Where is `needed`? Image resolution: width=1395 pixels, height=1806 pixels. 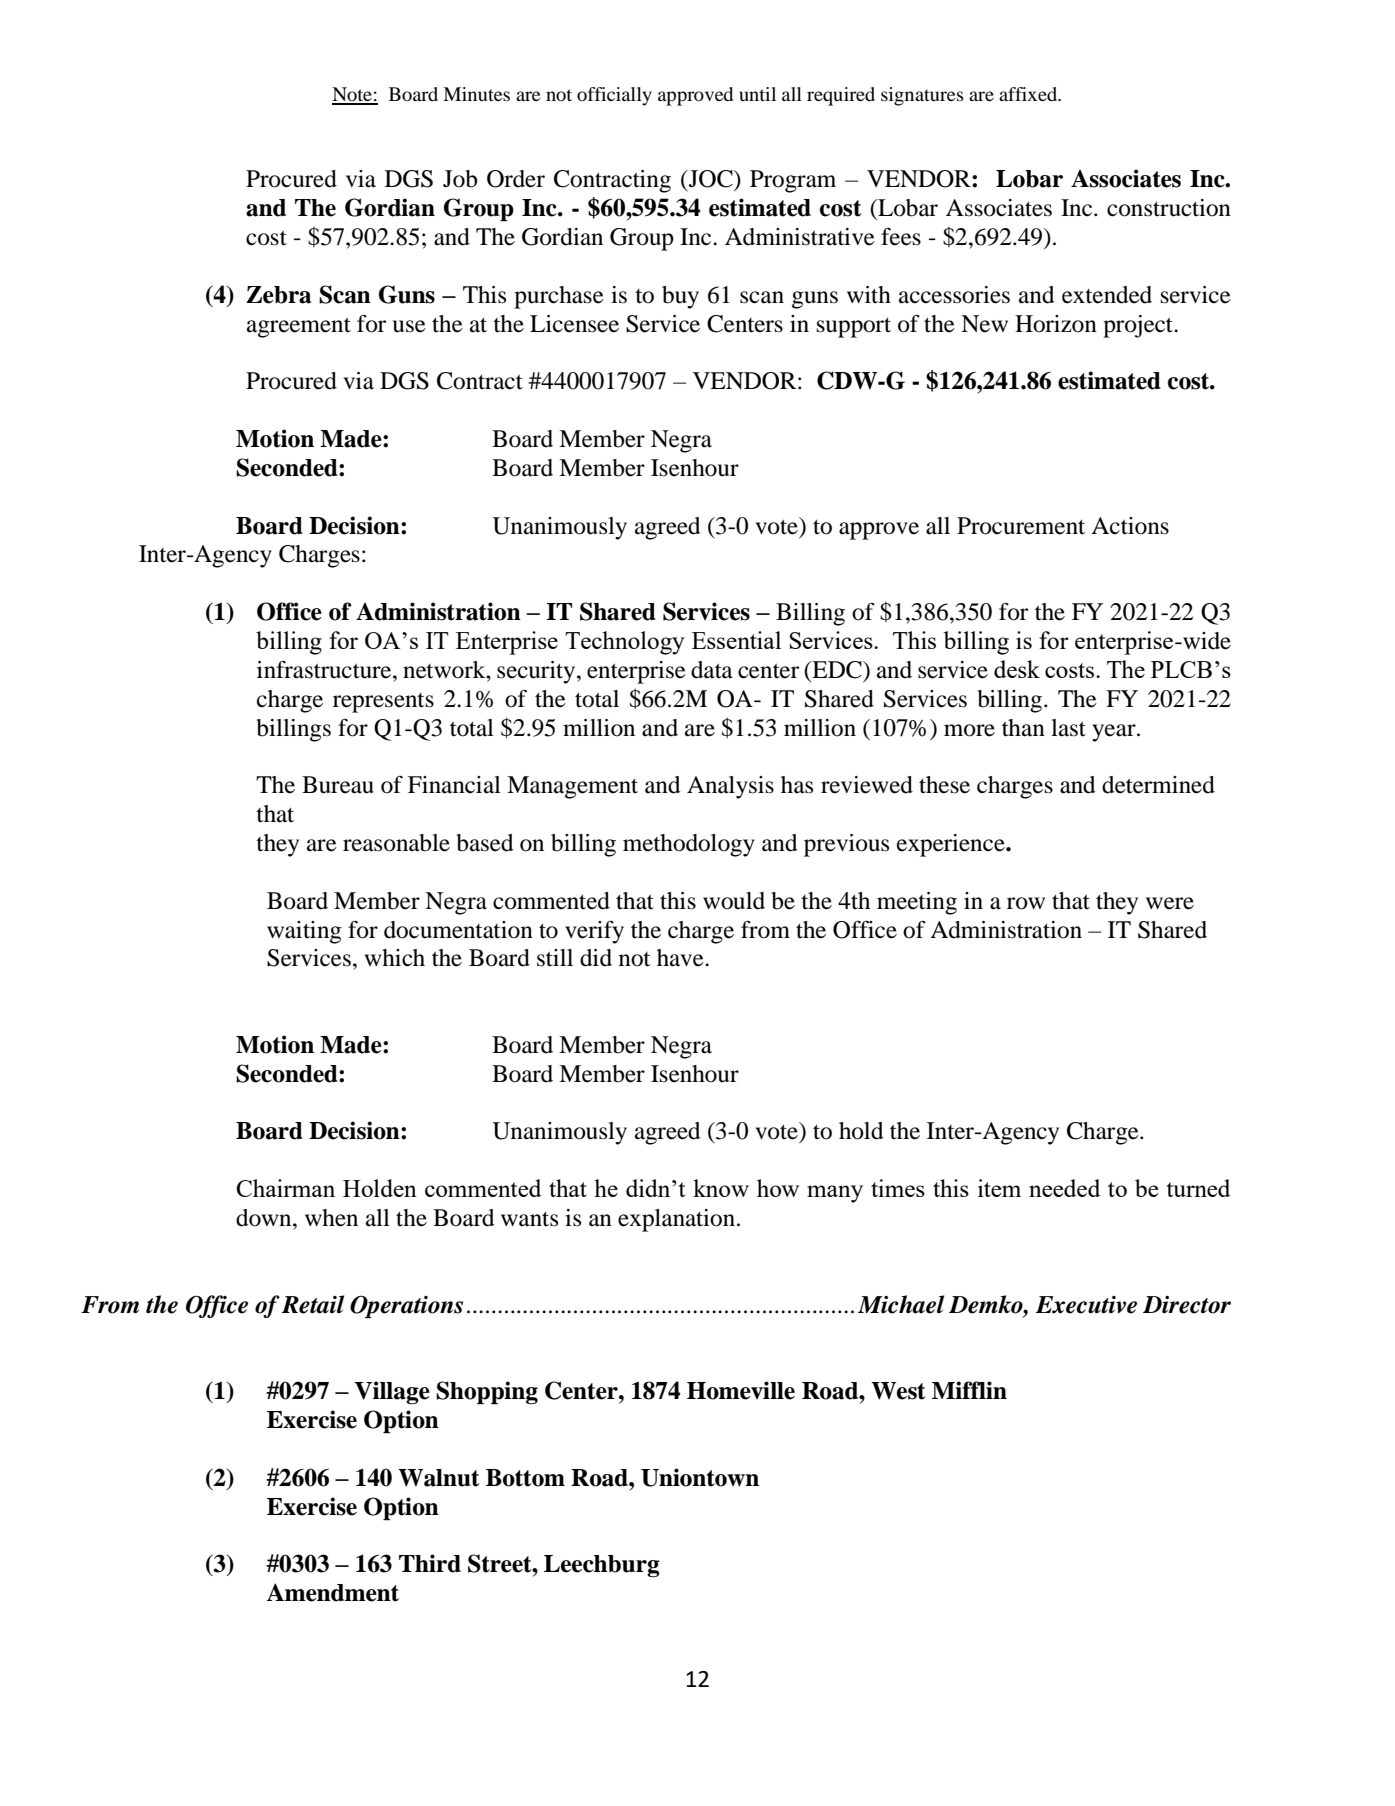
needed is located at coordinates (1064, 1188).
